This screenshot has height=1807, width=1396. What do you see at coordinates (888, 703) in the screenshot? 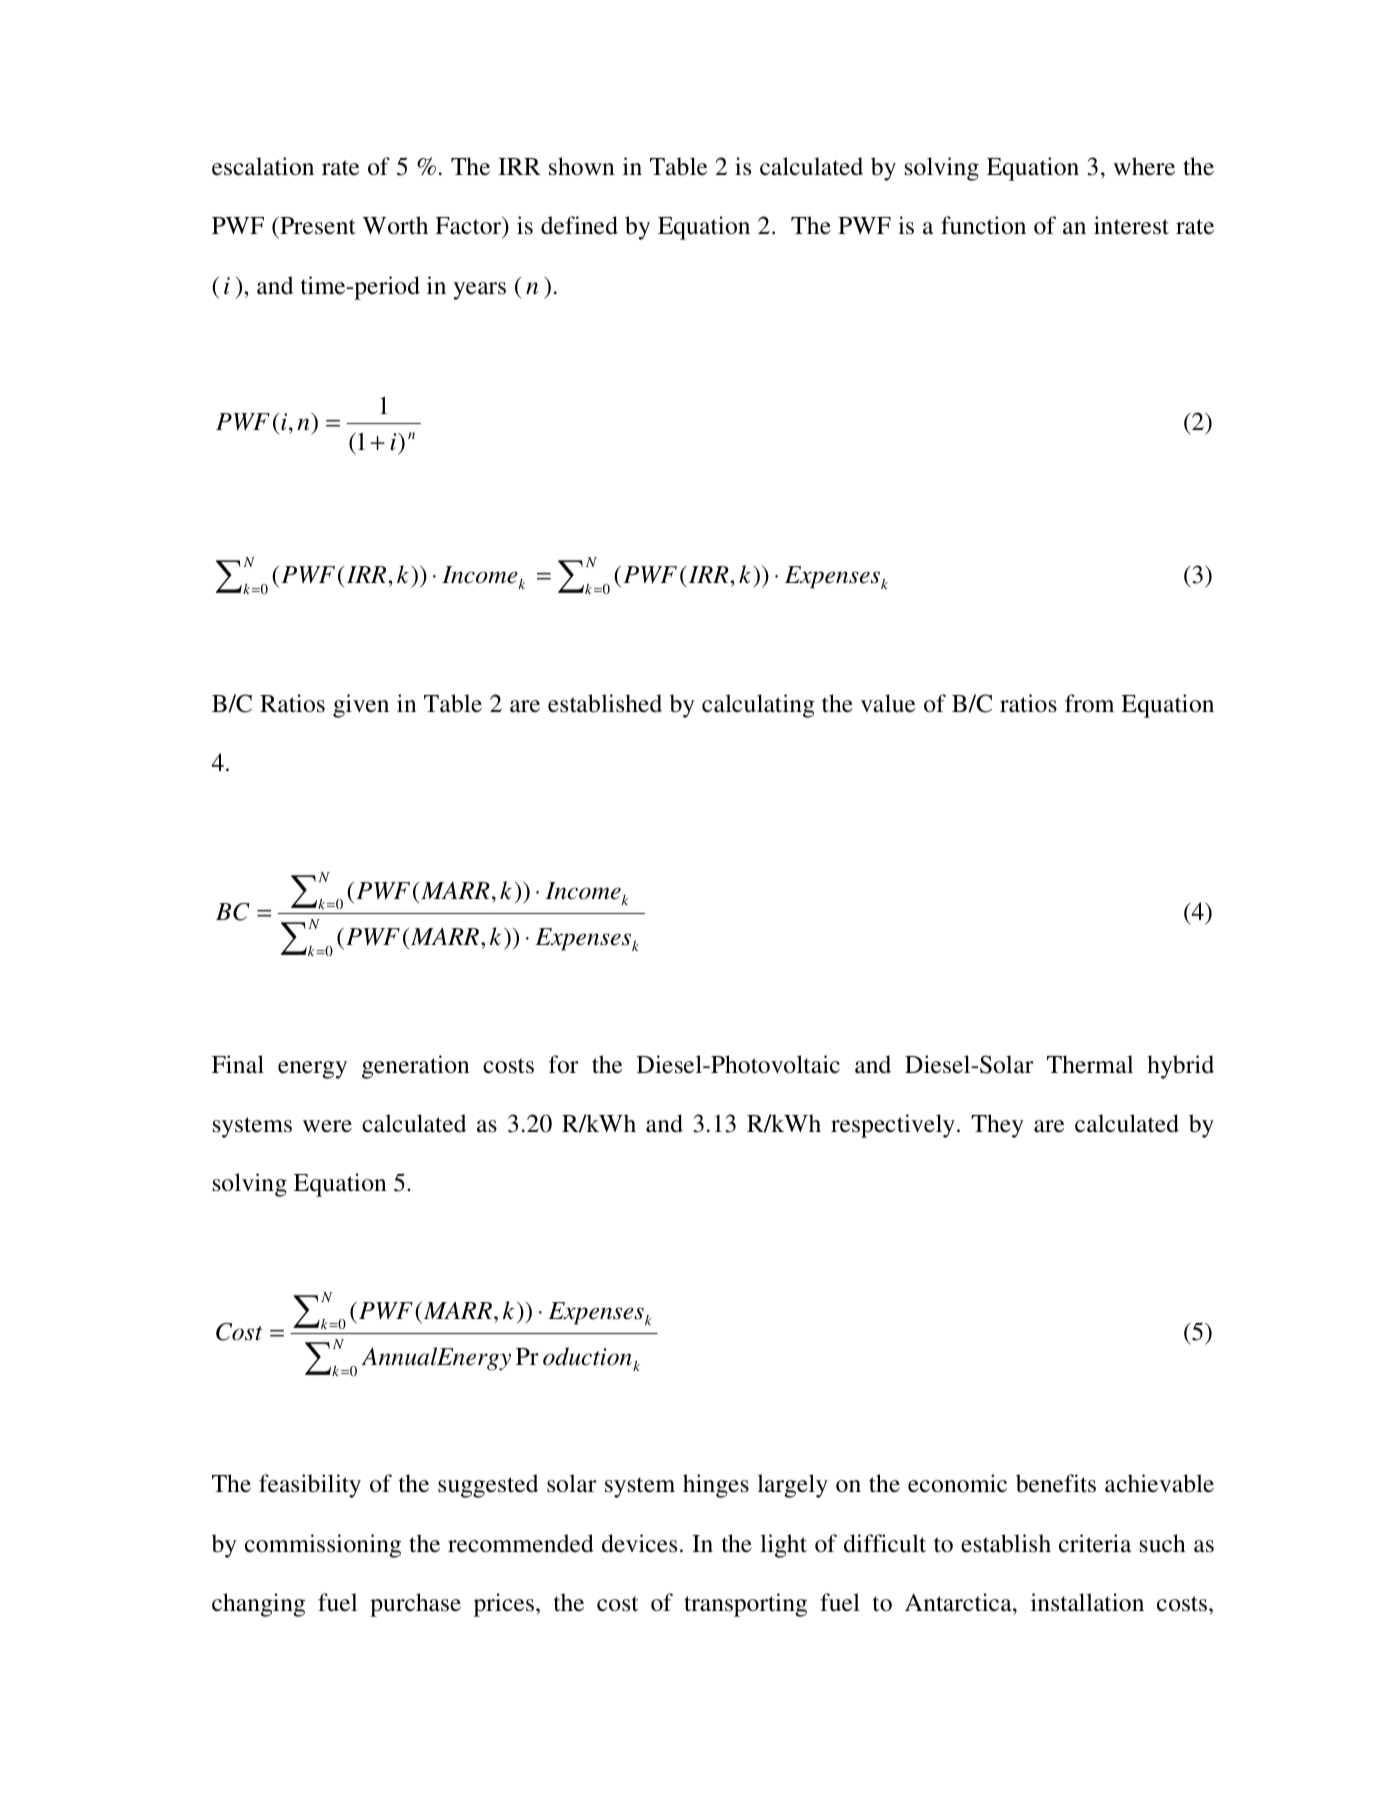
I see `value` at bounding box center [888, 703].
